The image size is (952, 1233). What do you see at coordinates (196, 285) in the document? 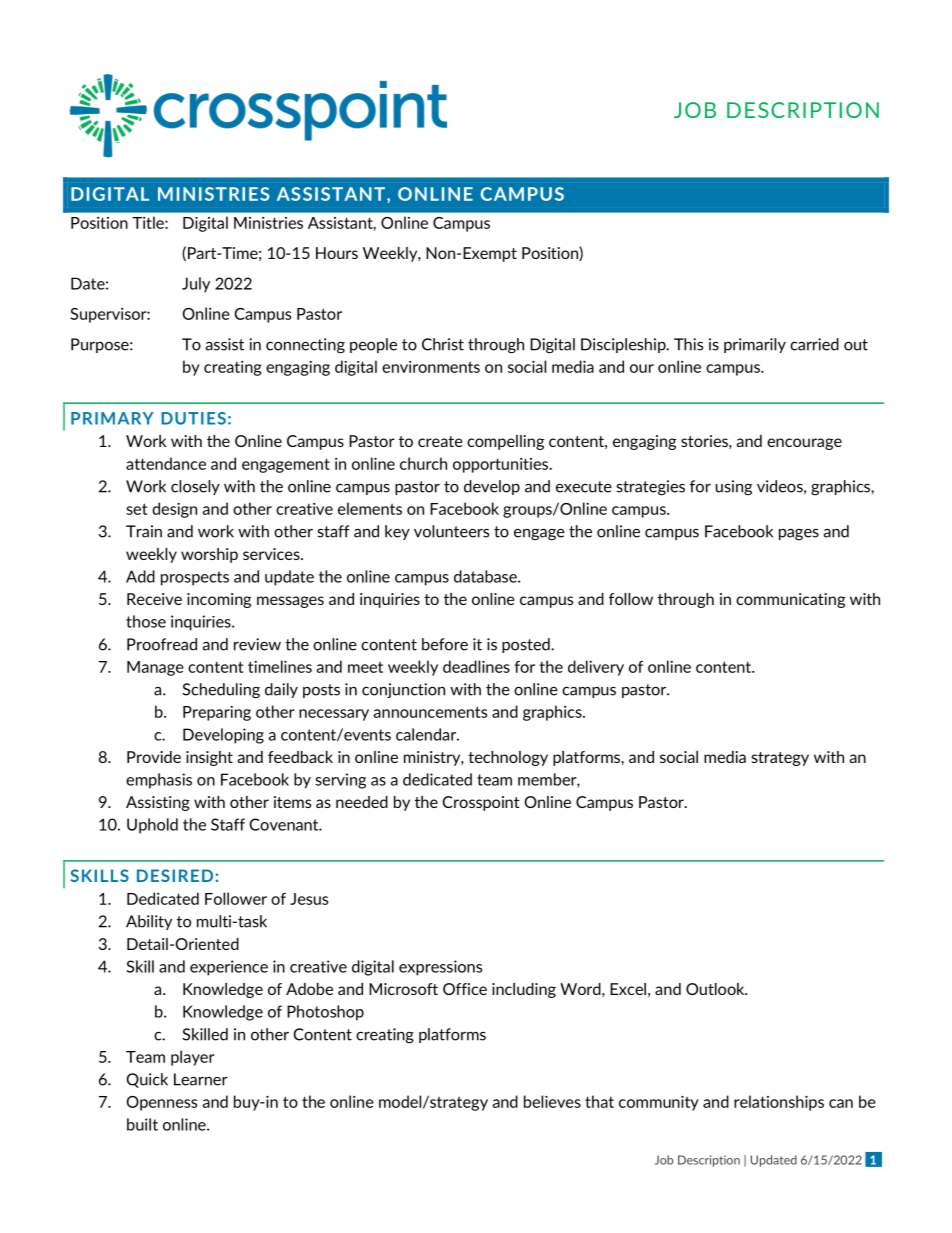
I see `July` at bounding box center [196, 285].
